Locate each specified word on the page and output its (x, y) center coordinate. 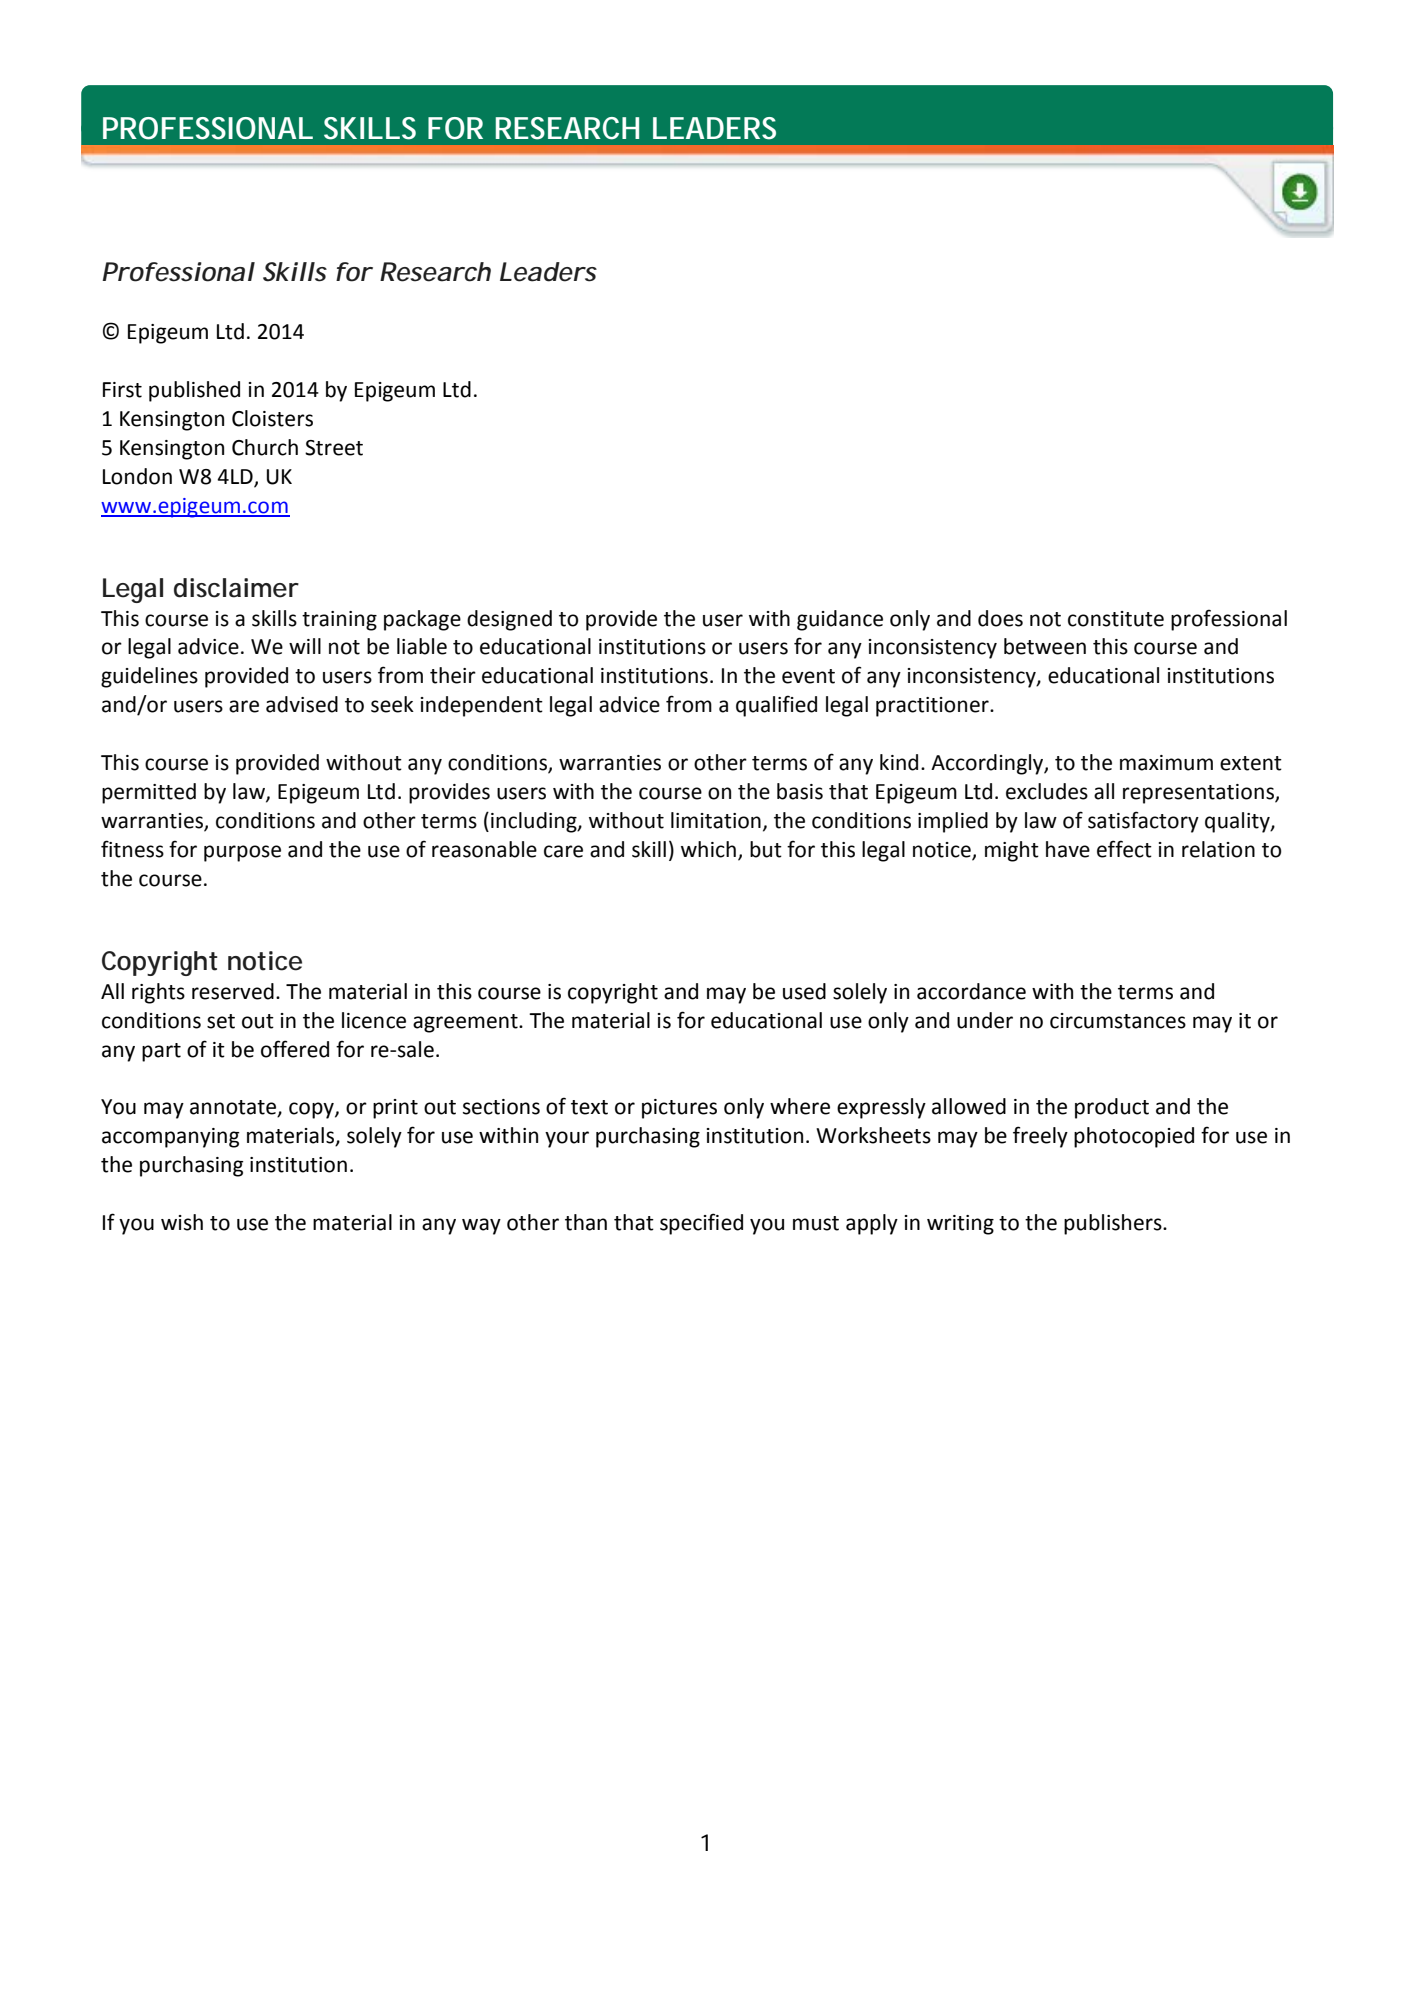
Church (265, 447)
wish (182, 1222)
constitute (1116, 619)
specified (701, 1224)
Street (334, 448)
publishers (1114, 1224)
